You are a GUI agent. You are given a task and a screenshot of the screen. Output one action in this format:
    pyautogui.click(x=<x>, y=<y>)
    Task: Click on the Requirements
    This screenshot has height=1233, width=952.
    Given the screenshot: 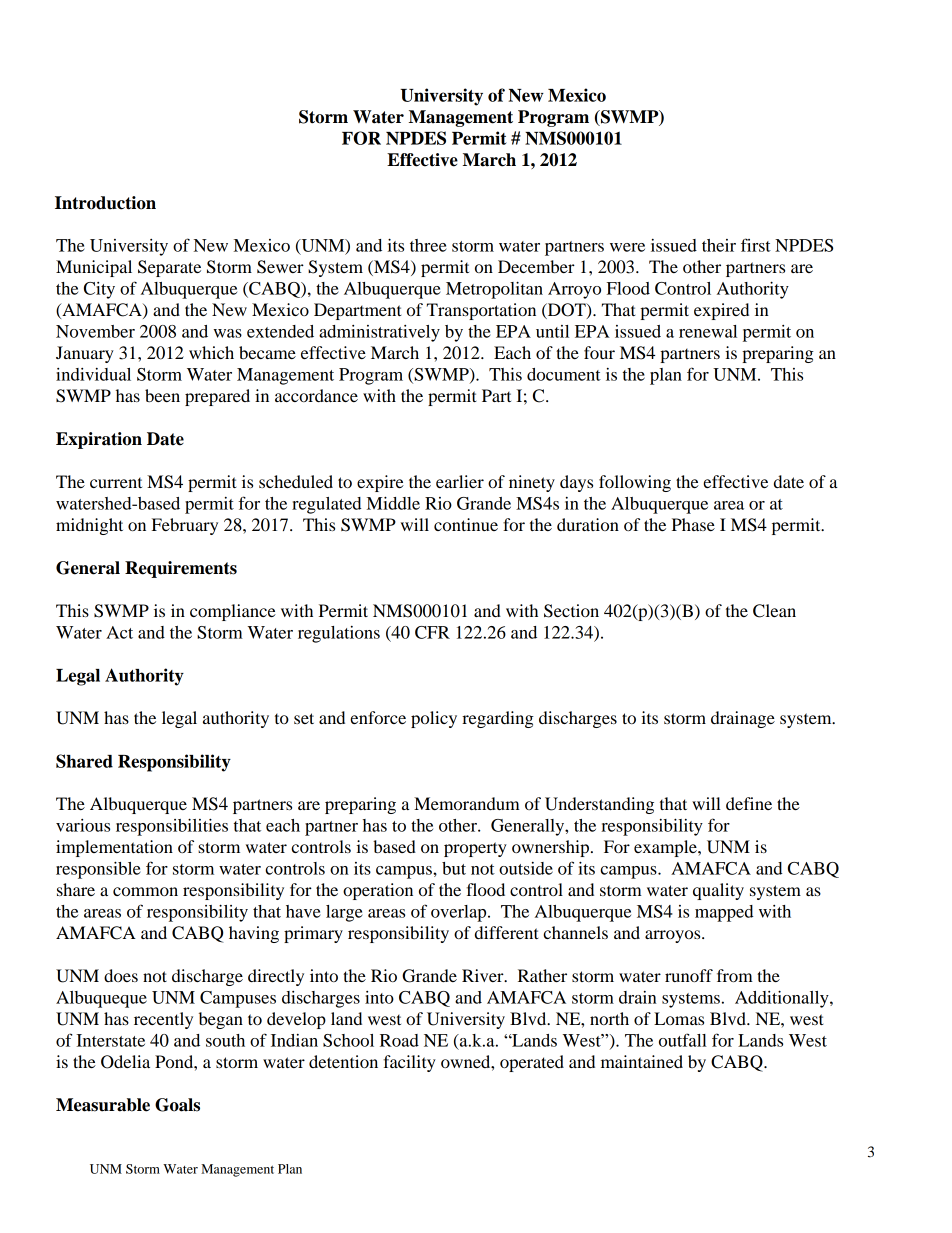 What is the action you would take?
    pyautogui.click(x=181, y=569)
